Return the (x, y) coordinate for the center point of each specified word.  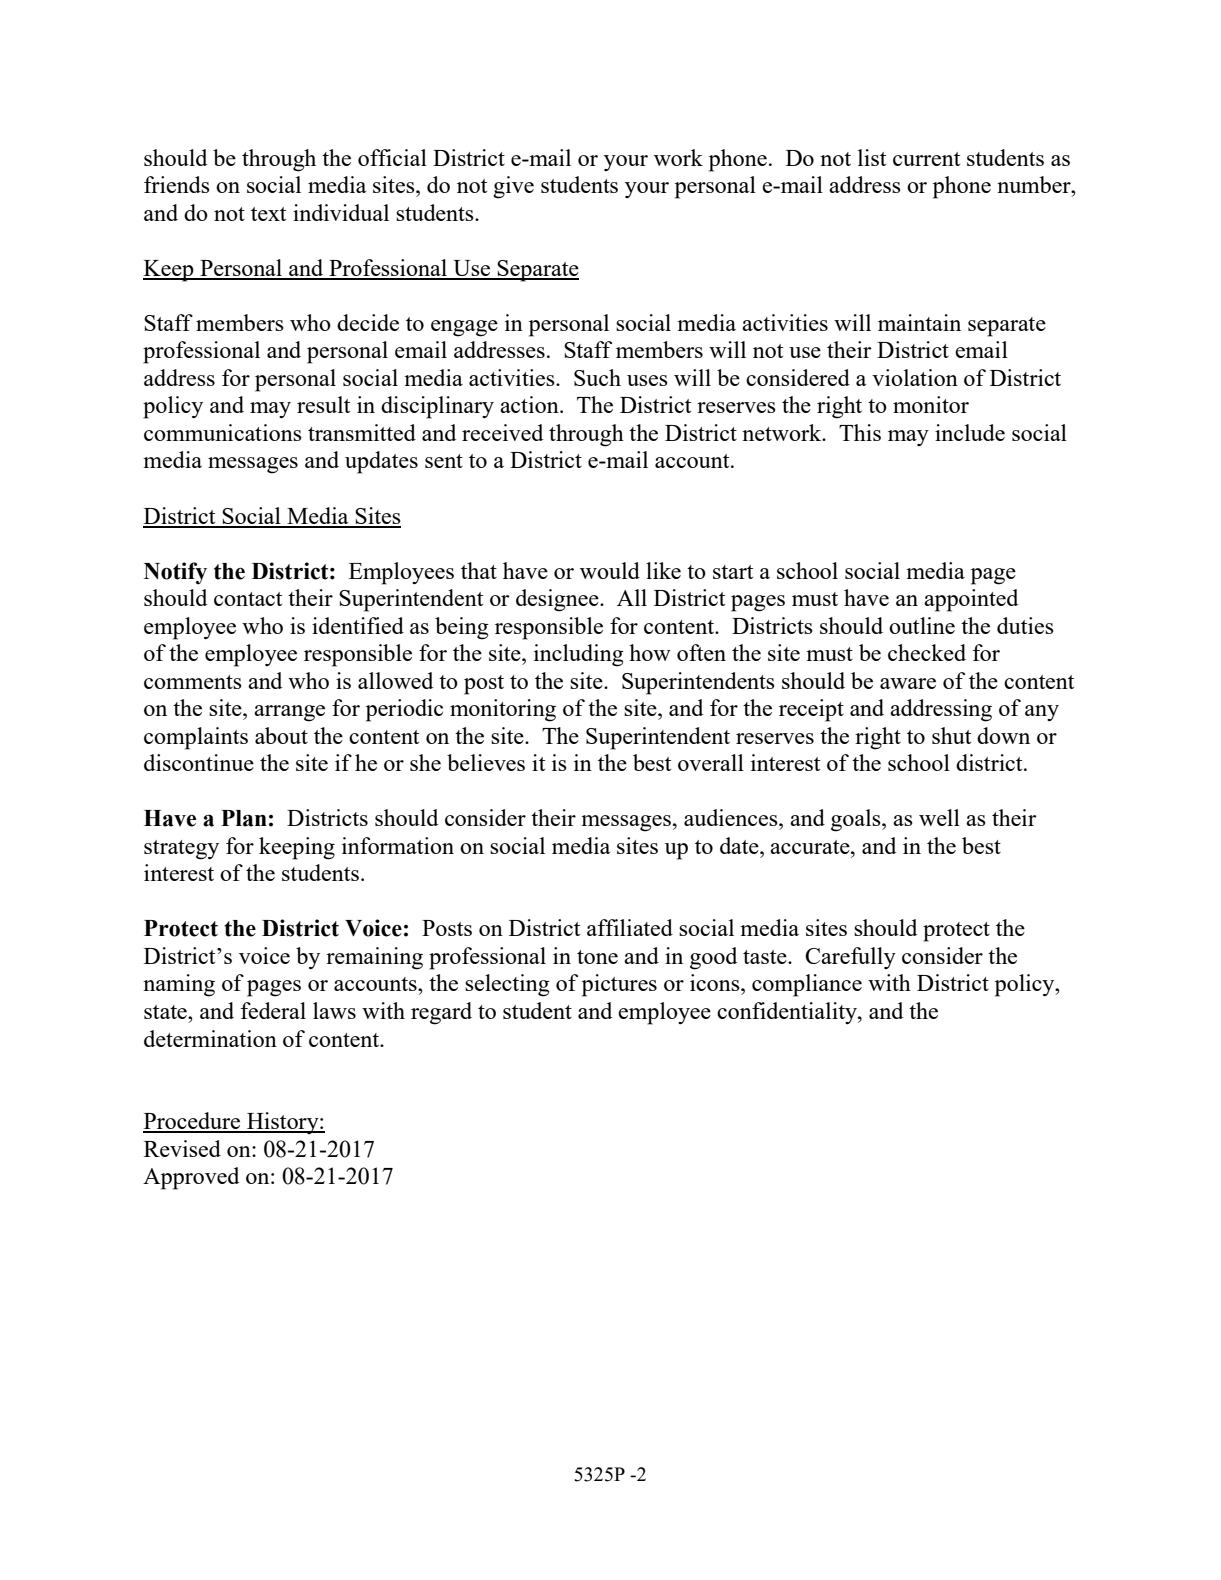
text (268, 214)
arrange (289, 713)
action (530, 404)
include (970, 432)
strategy (181, 850)
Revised (182, 1148)
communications (223, 432)
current (926, 159)
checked (927, 652)
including (579, 655)
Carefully (850, 958)
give (513, 187)
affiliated (630, 927)
